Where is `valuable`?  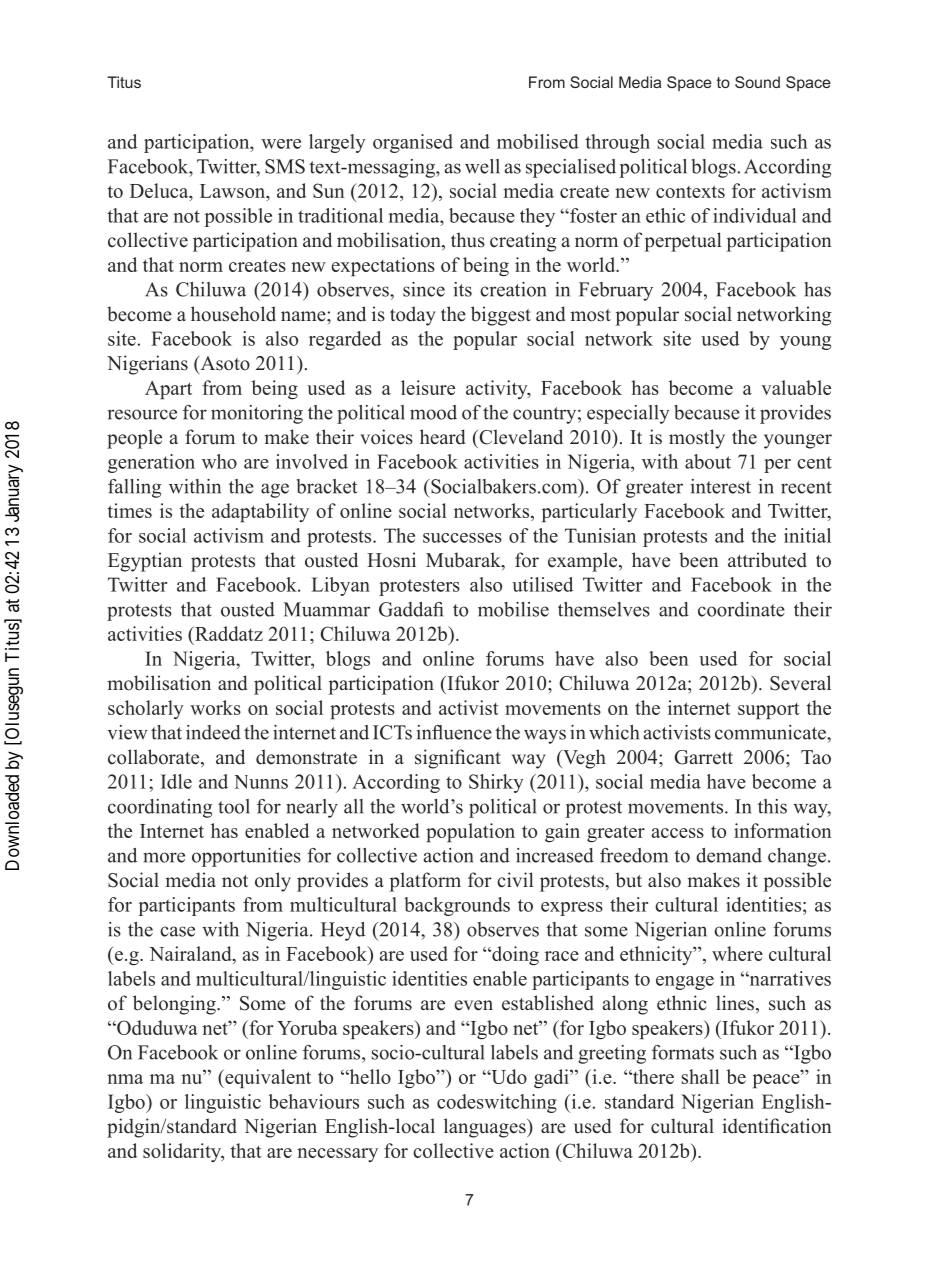
valuable is located at coordinates (796, 387).
